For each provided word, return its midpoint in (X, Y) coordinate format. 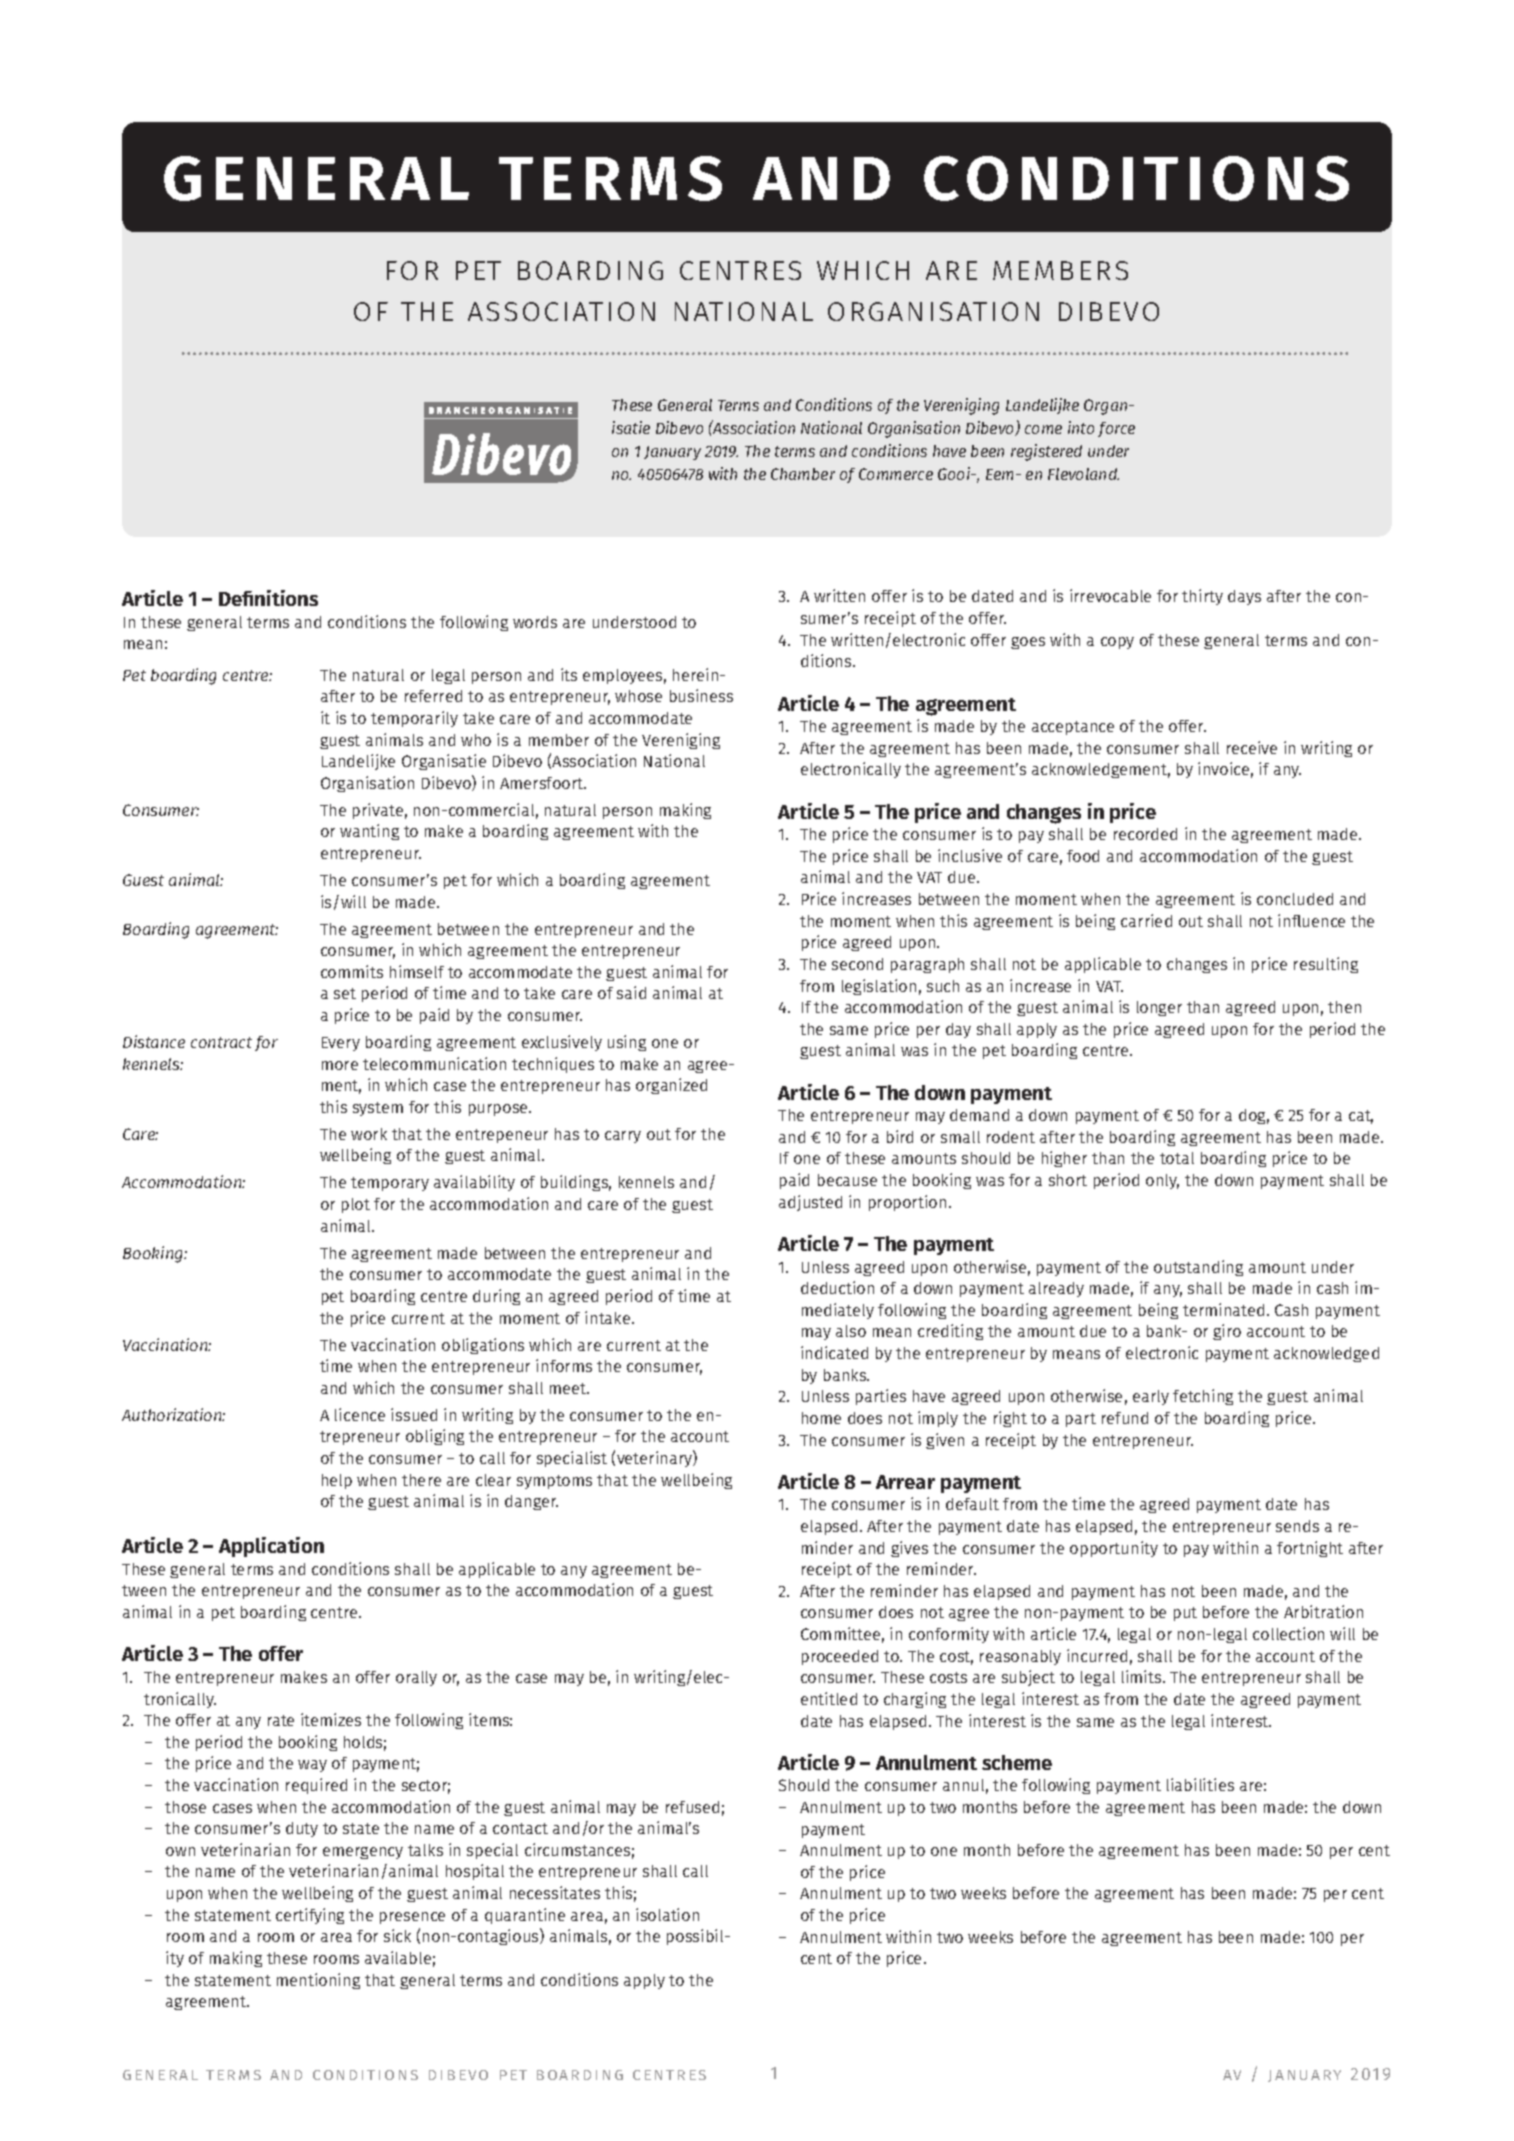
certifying (310, 1916)
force (1116, 429)
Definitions (268, 598)
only (1162, 1181)
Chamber (803, 474)
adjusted (810, 1203)
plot (356, 1205)
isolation (667, 1914)
